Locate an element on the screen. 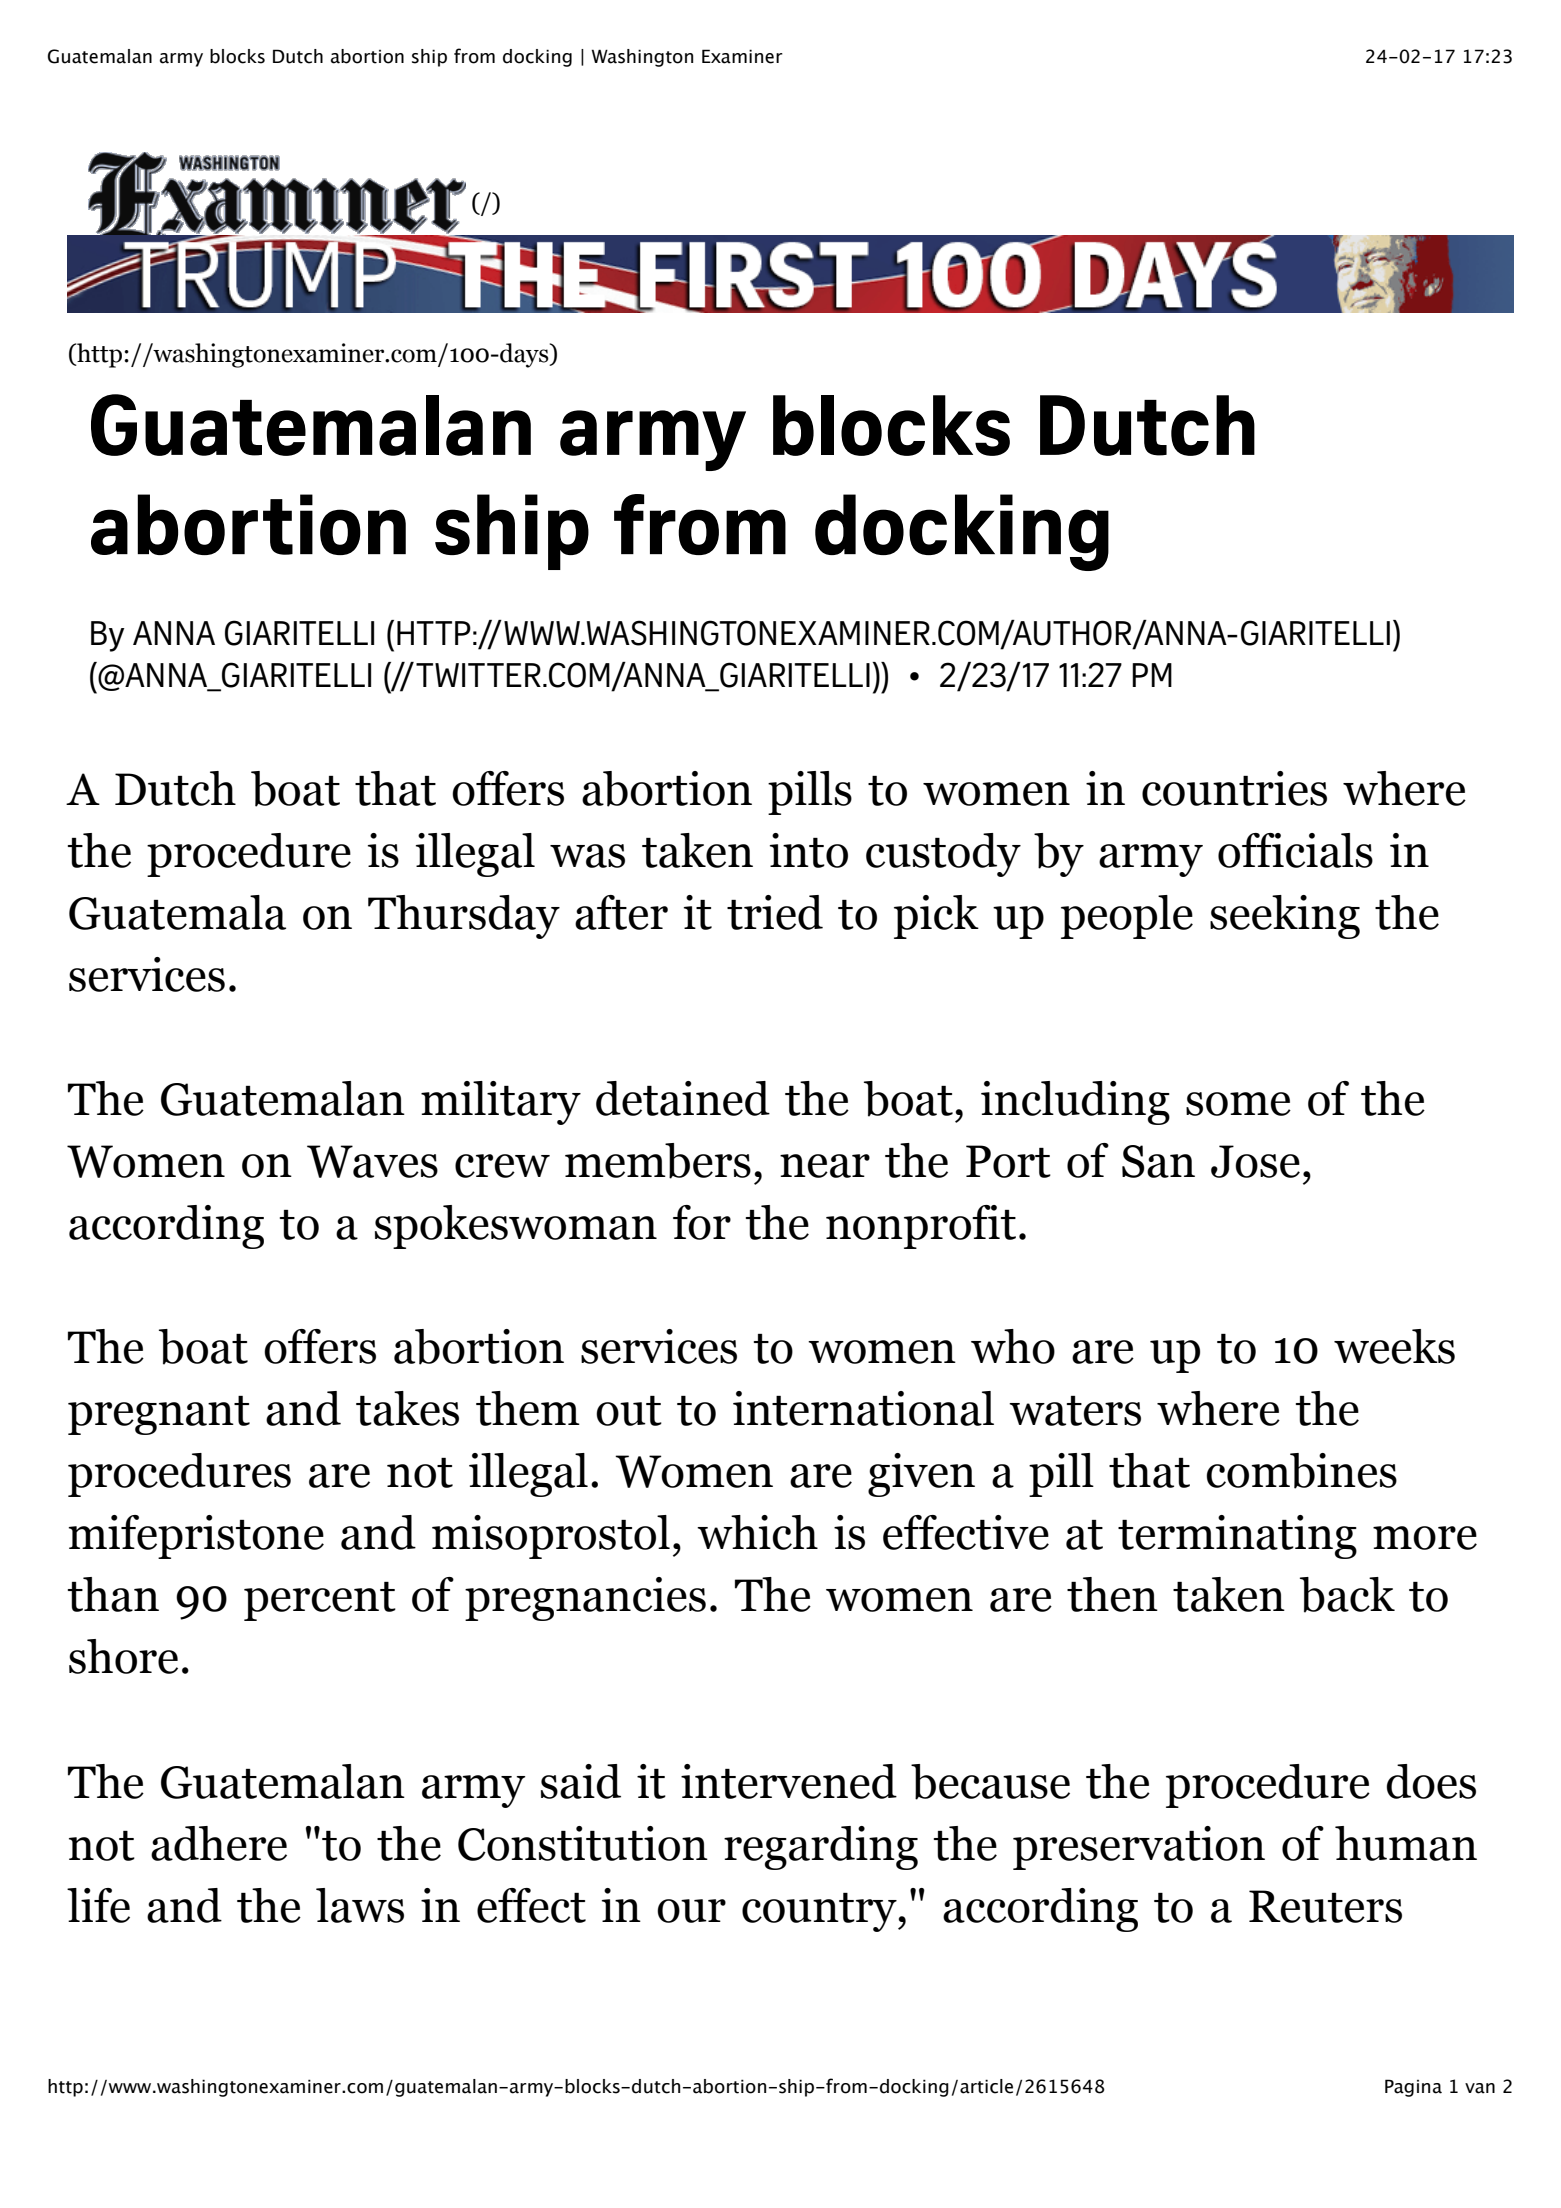 The height and width of the screenshot is (2208, 1561). country is located at coordinates (820, 1912).
